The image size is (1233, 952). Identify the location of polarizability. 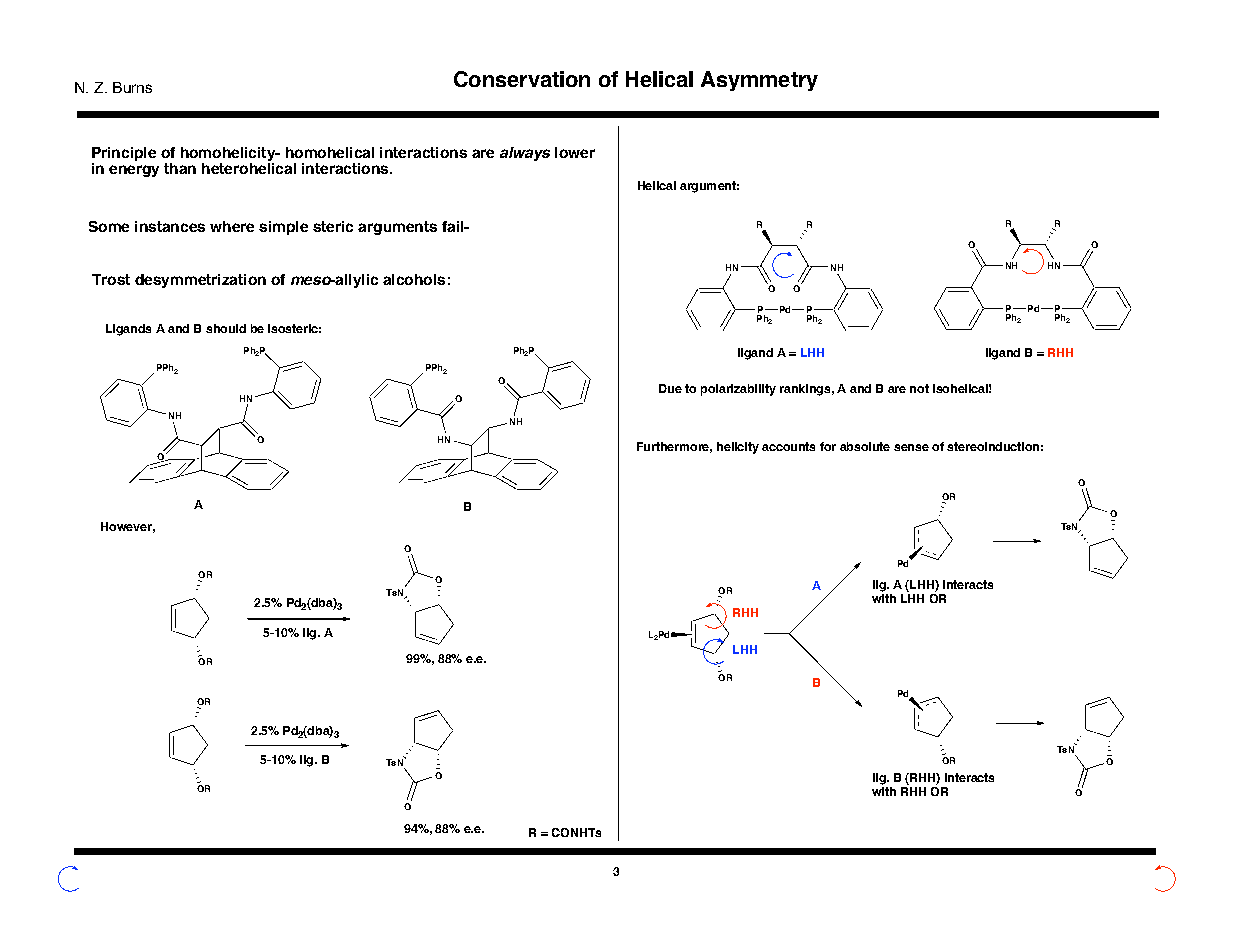
(738, 390).
